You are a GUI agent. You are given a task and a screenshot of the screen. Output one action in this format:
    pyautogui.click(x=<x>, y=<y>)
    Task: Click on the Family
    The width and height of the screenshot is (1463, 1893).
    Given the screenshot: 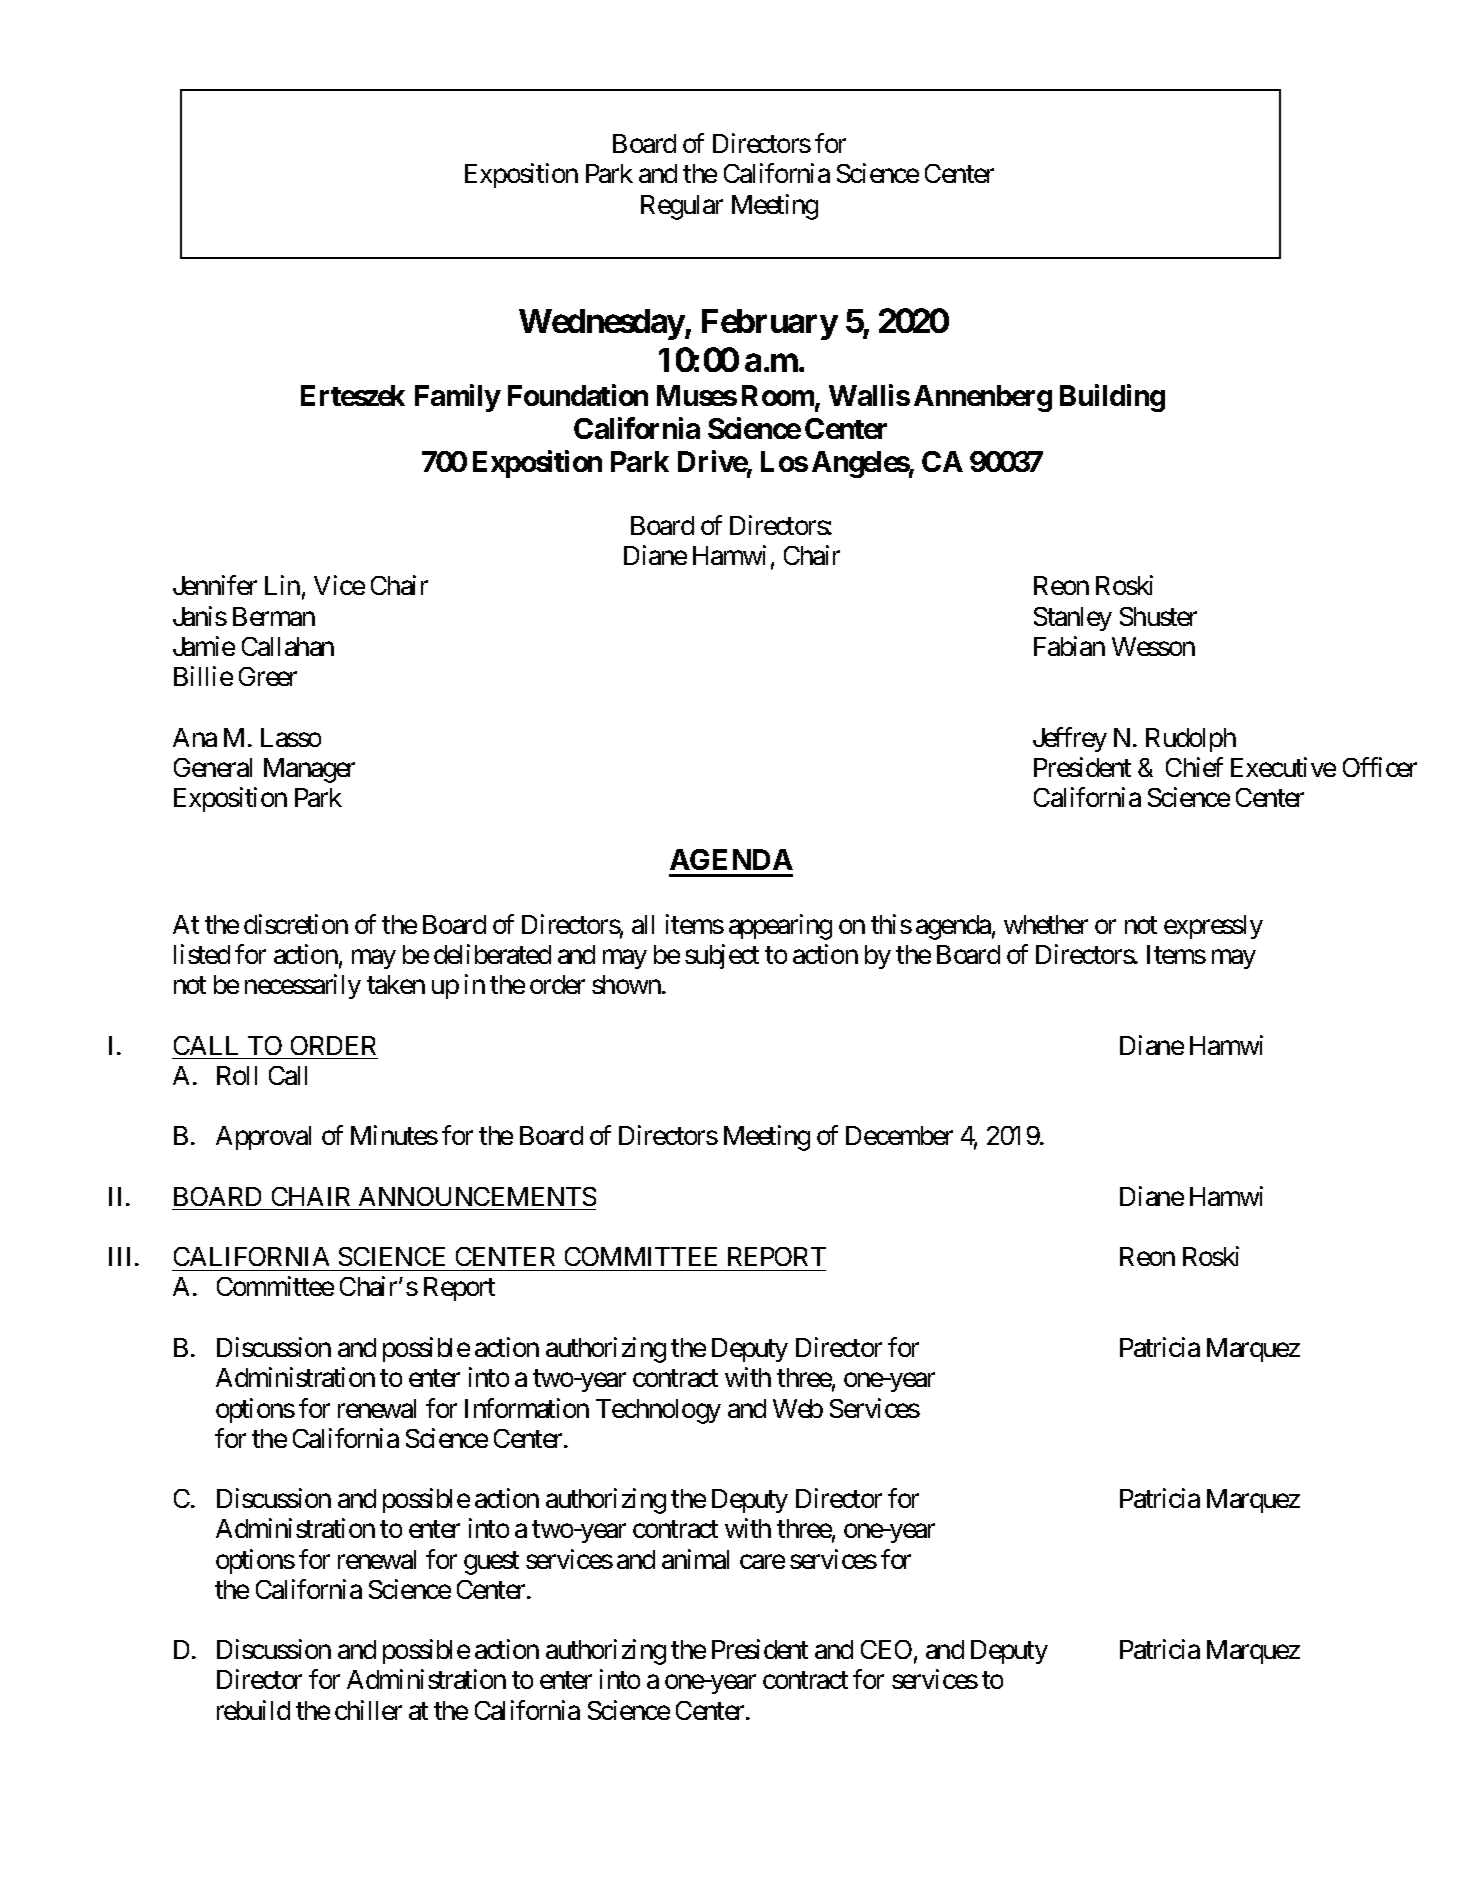 What is the action you would take?
    pyautogui.click(x=458, y=398)
